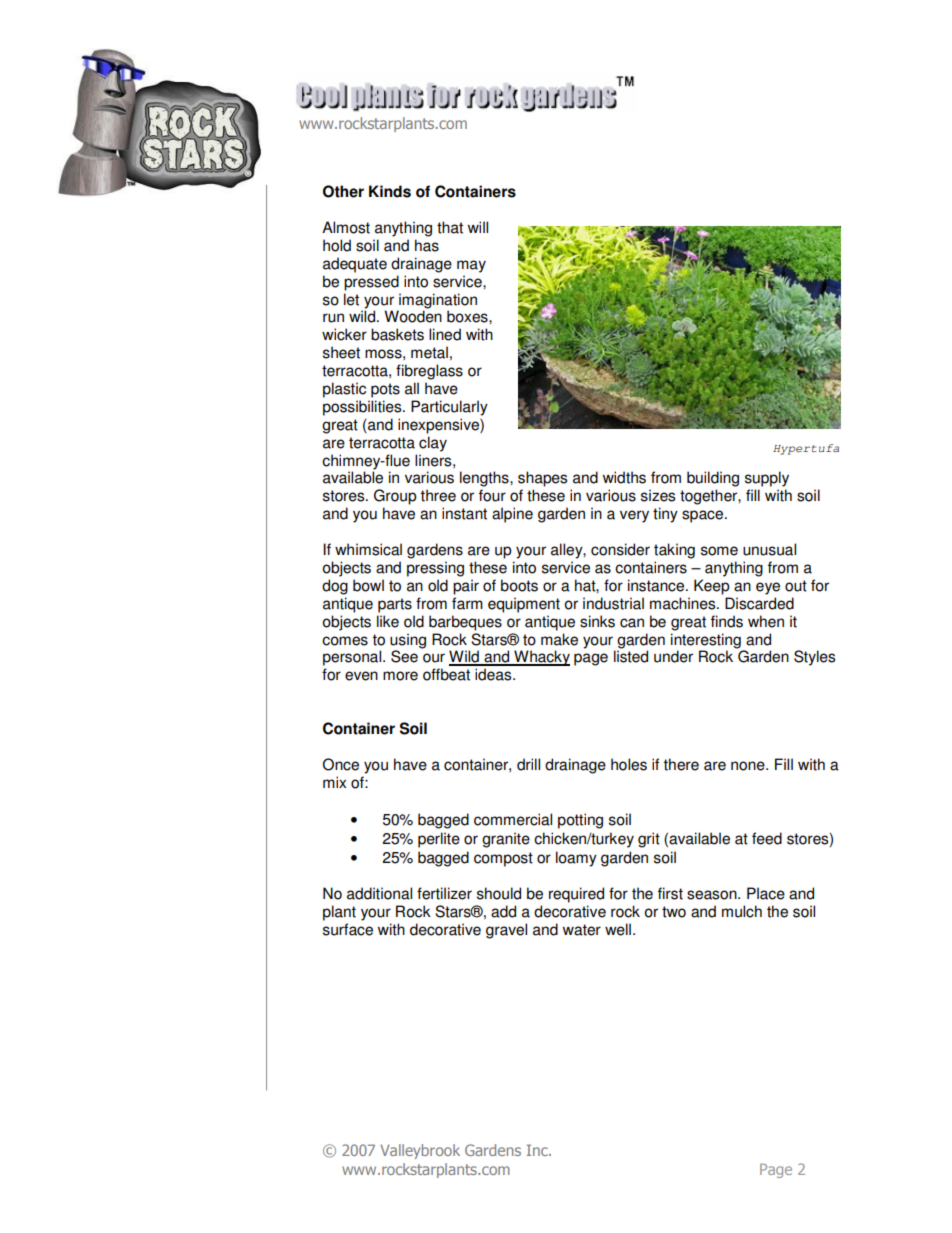 This page has width=952, height=1233. What do you see at coordinates (538, 1150) in the page?
I see `Inc` at bounding box center [538, 1150].
